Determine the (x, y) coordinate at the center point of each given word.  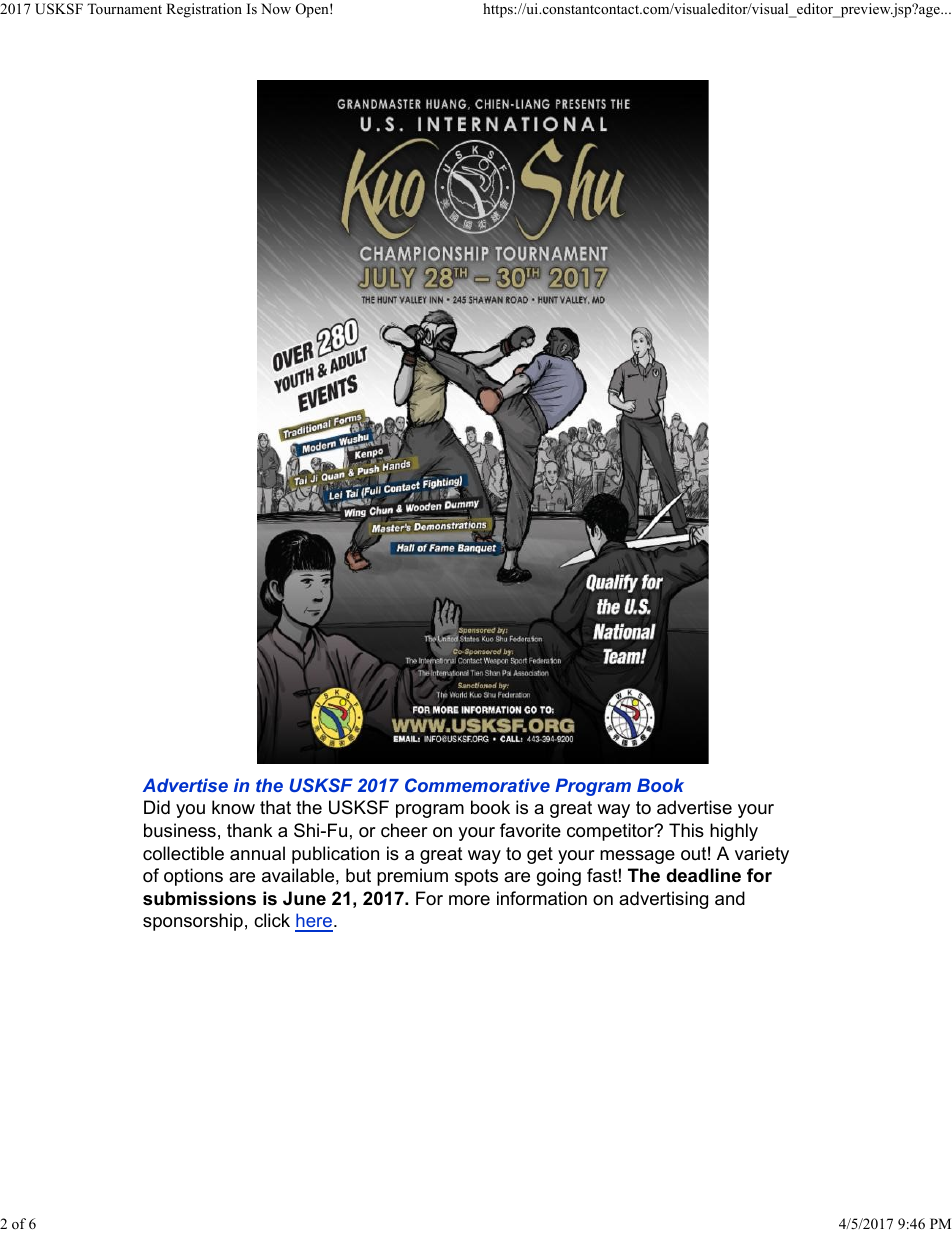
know (233, 807)
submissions (199, 898)
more (469, 900)
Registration (204, 10)
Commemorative (477, 785)
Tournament (124, 8)
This (686, 830)
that (275, 807)
